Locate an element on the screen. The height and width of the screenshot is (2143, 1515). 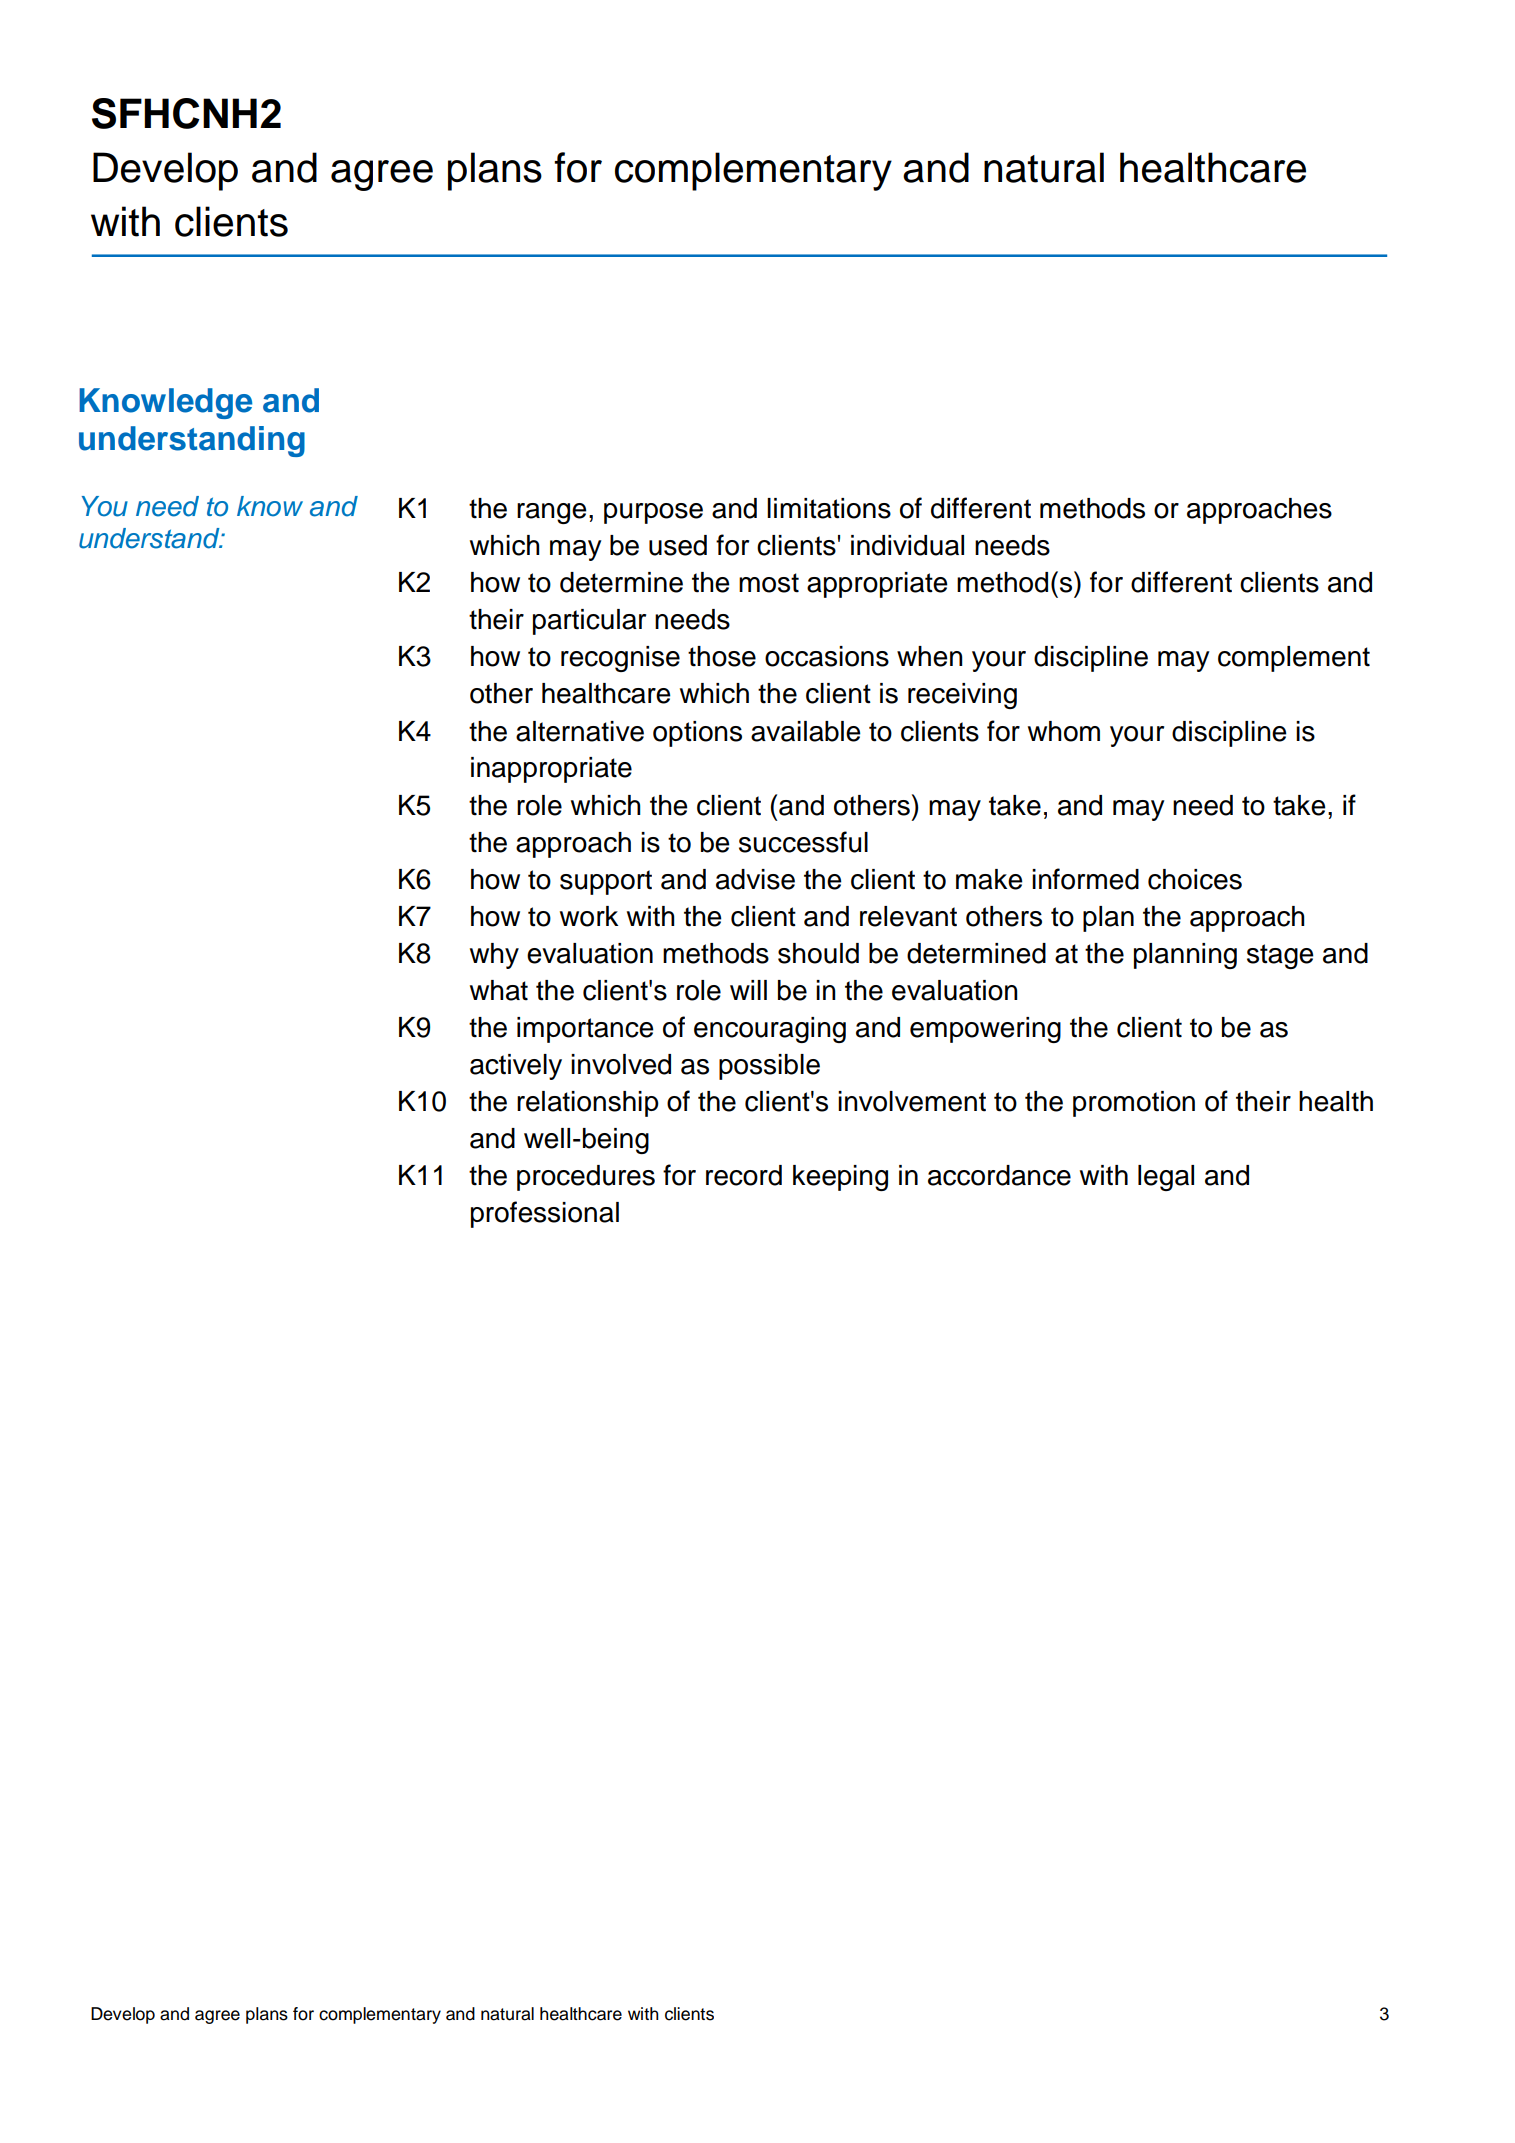
range is located at coordinates (552, 513).
